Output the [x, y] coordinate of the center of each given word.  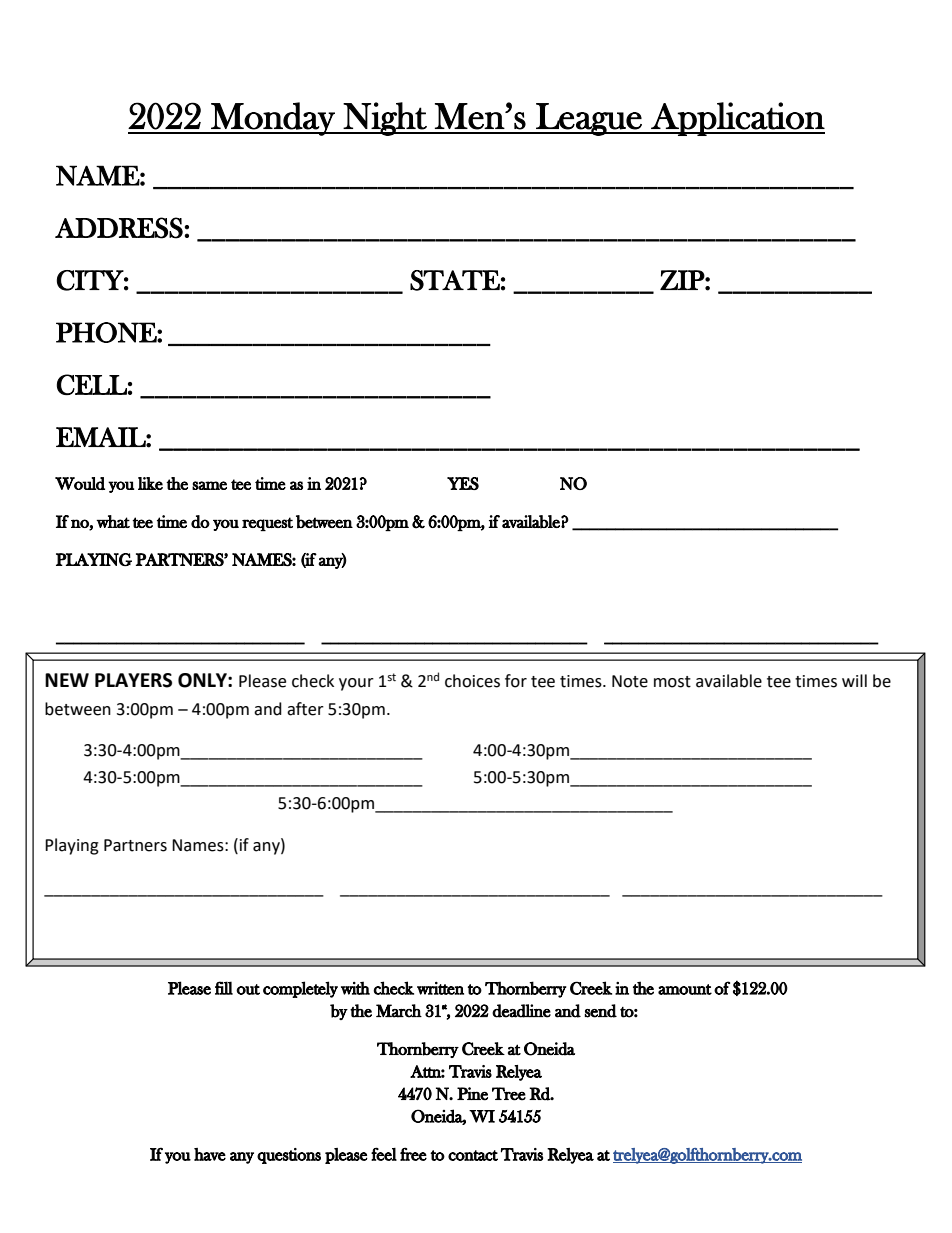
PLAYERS [133, 680]
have [210, 1154]
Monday [273, 119]
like [150, 483]
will [854, 680]
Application [737, 119]
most [672, 682]
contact [473, 1155]
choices [472, 681]
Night [385, 119]
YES [463, 483]
